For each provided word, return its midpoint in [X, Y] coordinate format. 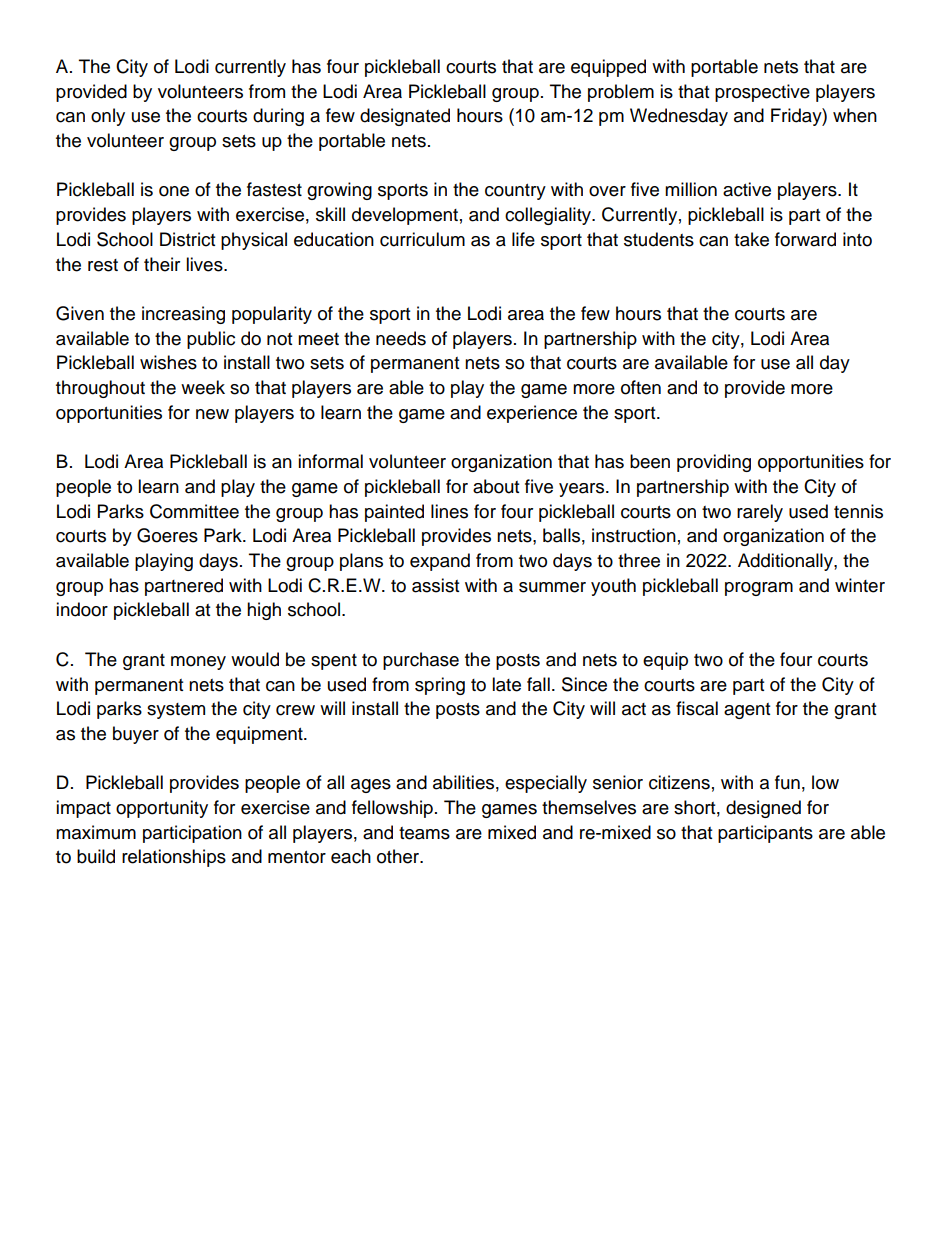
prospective [762, 93]
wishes [168, 362]
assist [435, 585]
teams [424, 833]
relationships [174, 858]
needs [401, 338]
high [264, 611]
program [759, 589]
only [108, 117]
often [641, 387]
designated [405, 117]
